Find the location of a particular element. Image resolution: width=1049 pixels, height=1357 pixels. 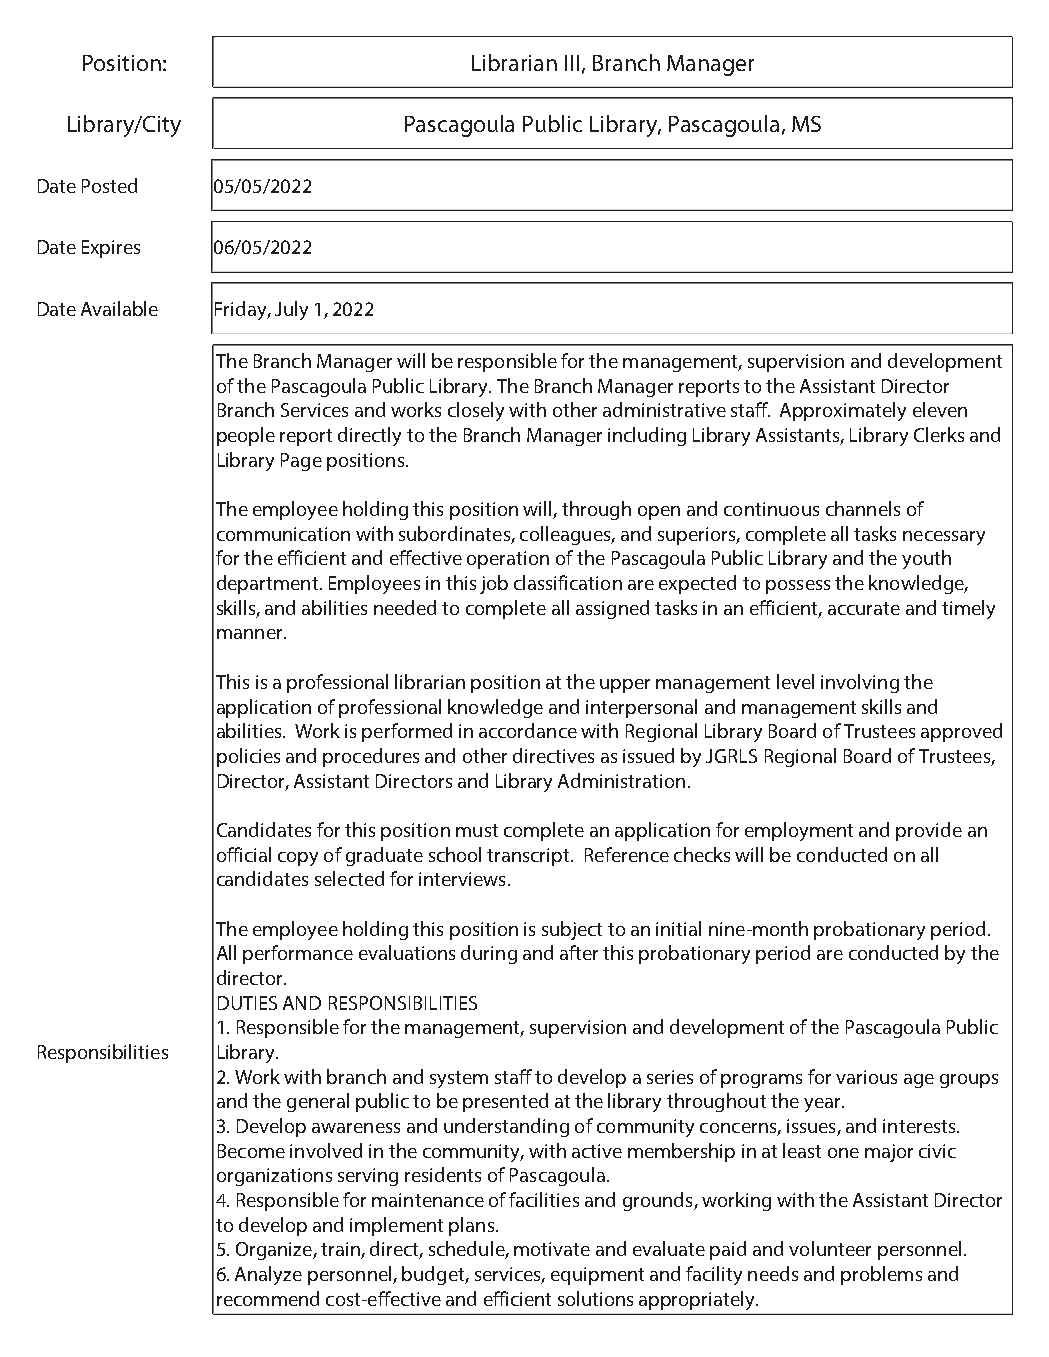

people is located at coordinates (246, 436).
